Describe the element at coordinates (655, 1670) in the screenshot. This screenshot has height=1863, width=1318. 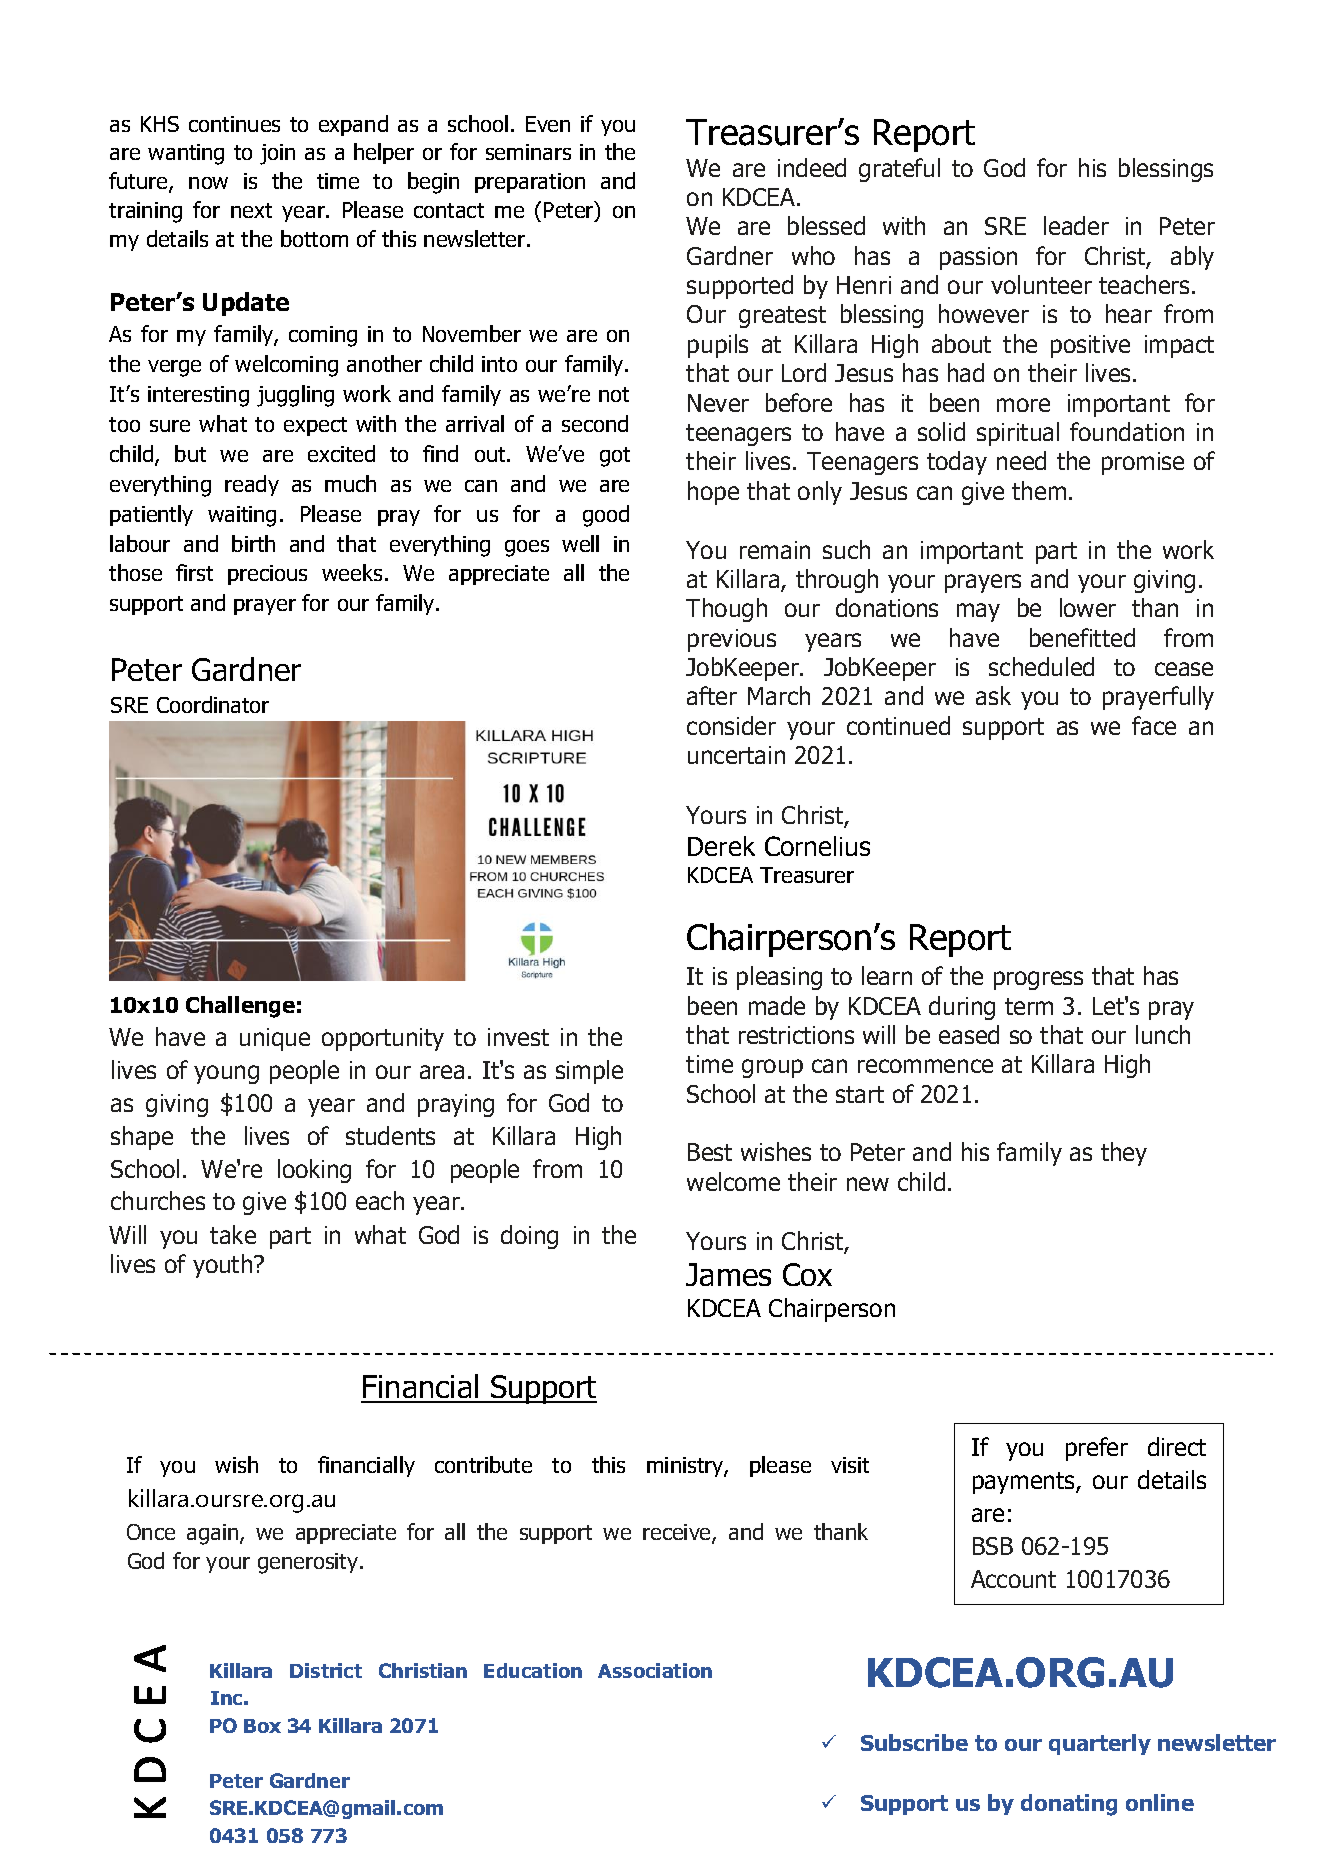
I see `Association` at that location.
